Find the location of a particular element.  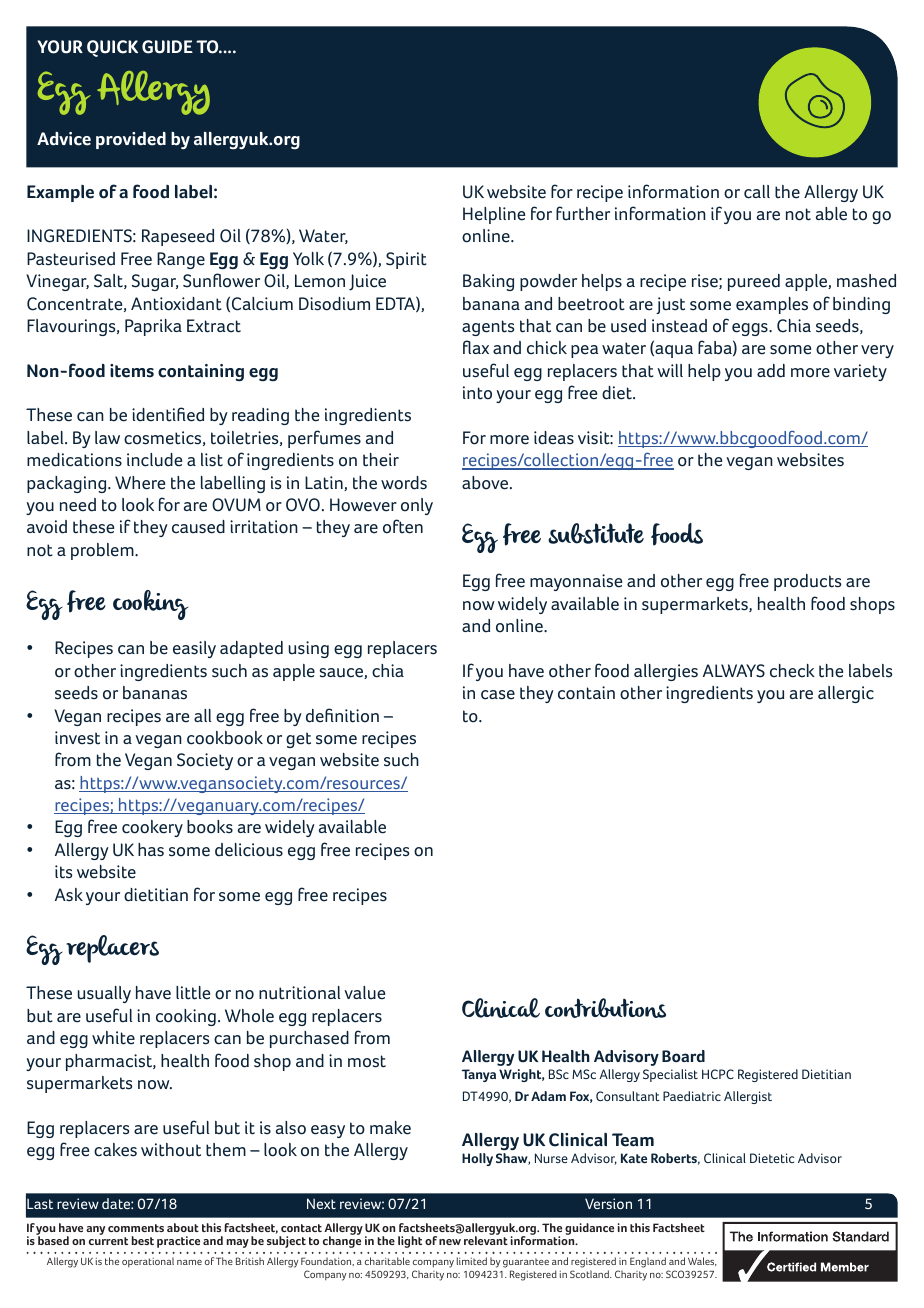

new is located at coordinates (450, 1242).
